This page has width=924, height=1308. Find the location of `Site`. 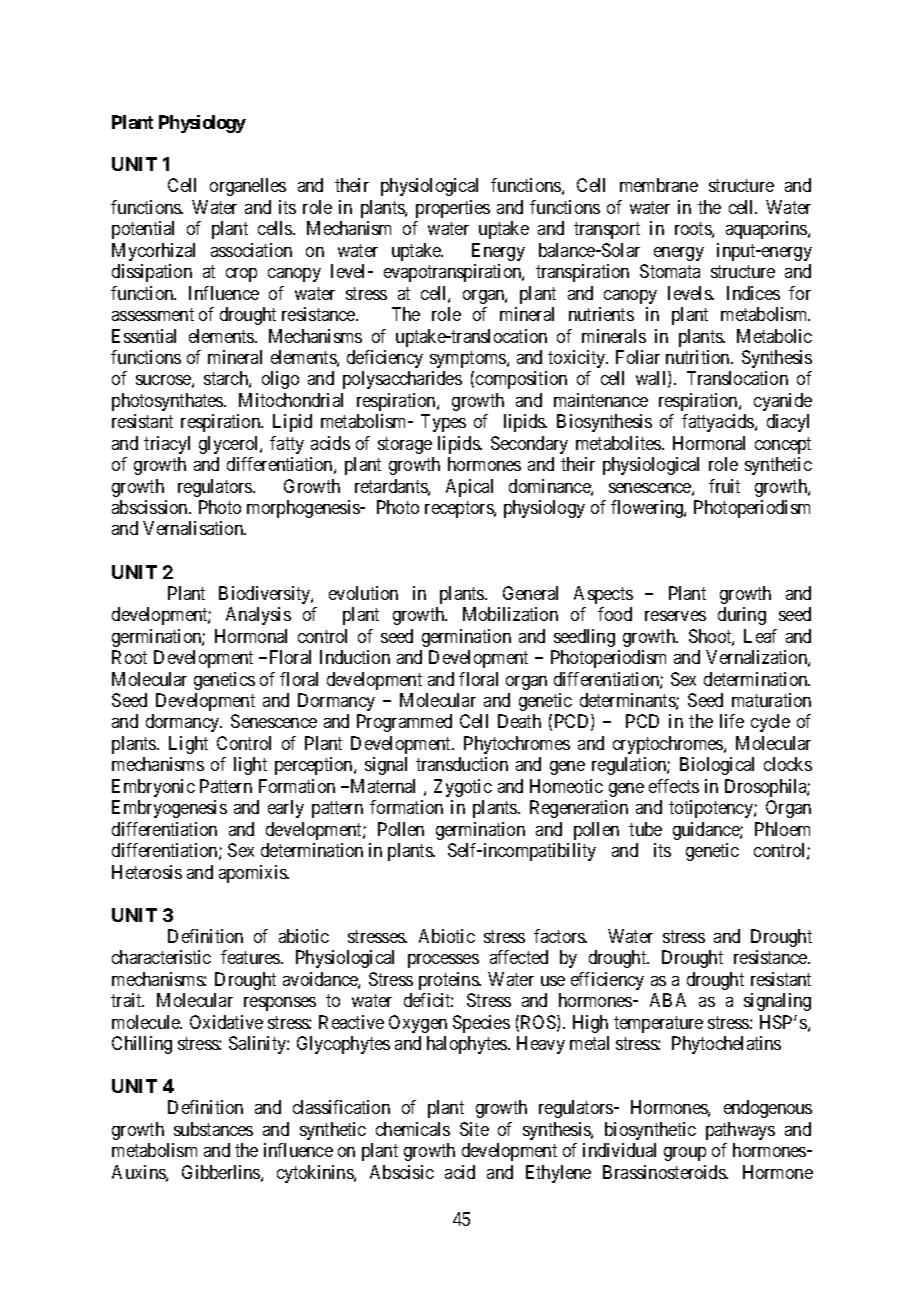

Site is located at coordinates (474, 1129).
